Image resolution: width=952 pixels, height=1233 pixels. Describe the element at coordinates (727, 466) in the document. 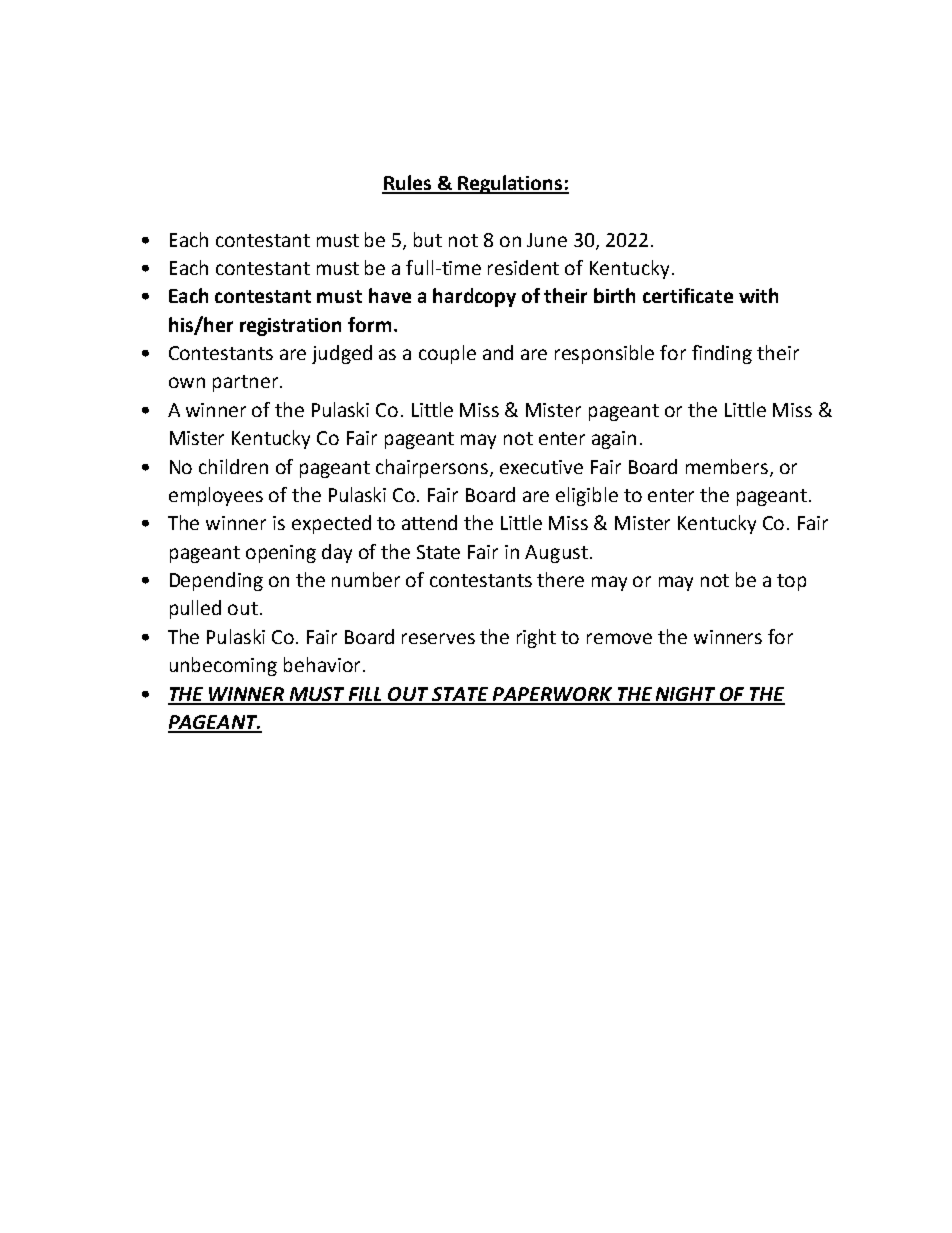

I see `members` at that location.
